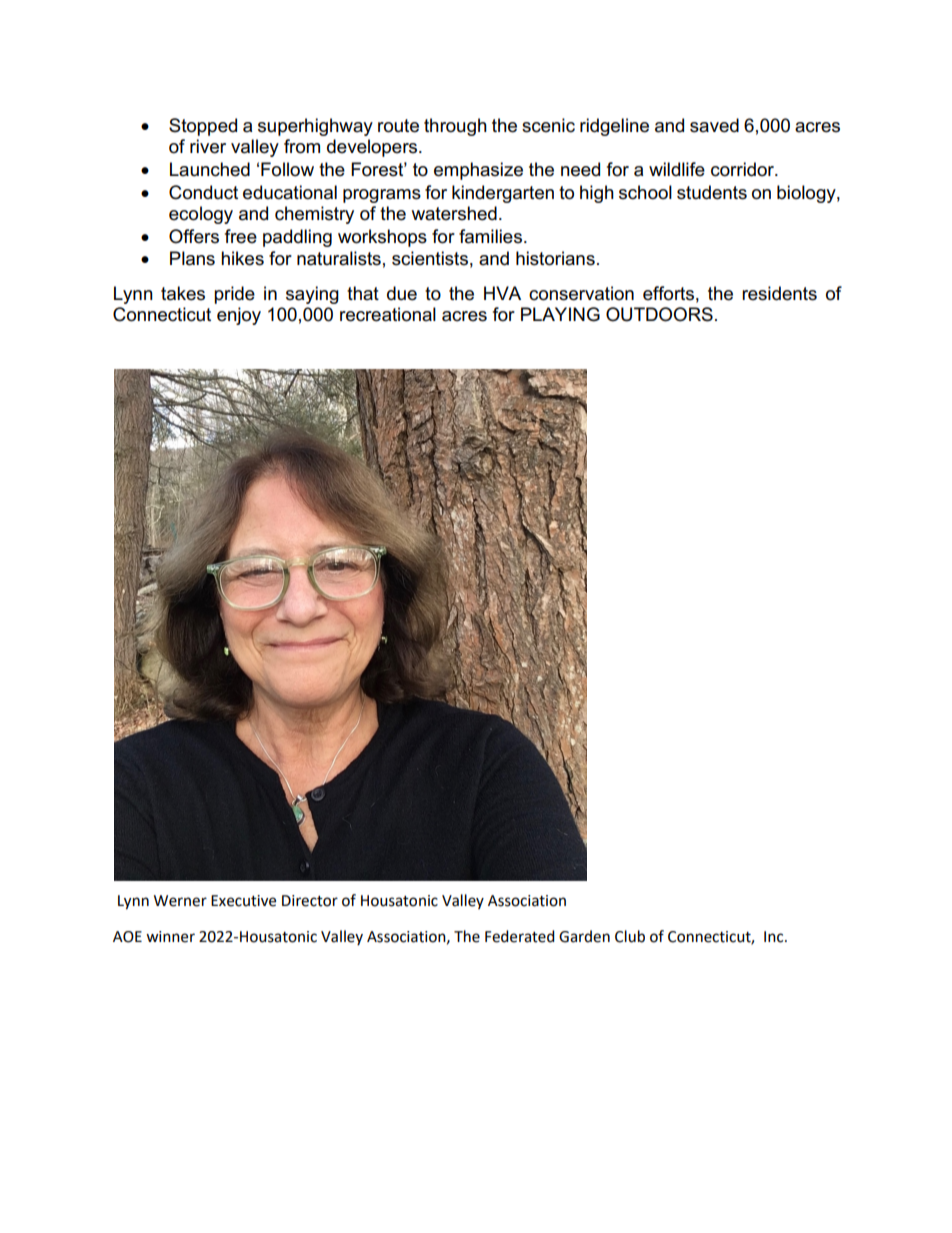  I want to click on Federated, so click(520, 936).
